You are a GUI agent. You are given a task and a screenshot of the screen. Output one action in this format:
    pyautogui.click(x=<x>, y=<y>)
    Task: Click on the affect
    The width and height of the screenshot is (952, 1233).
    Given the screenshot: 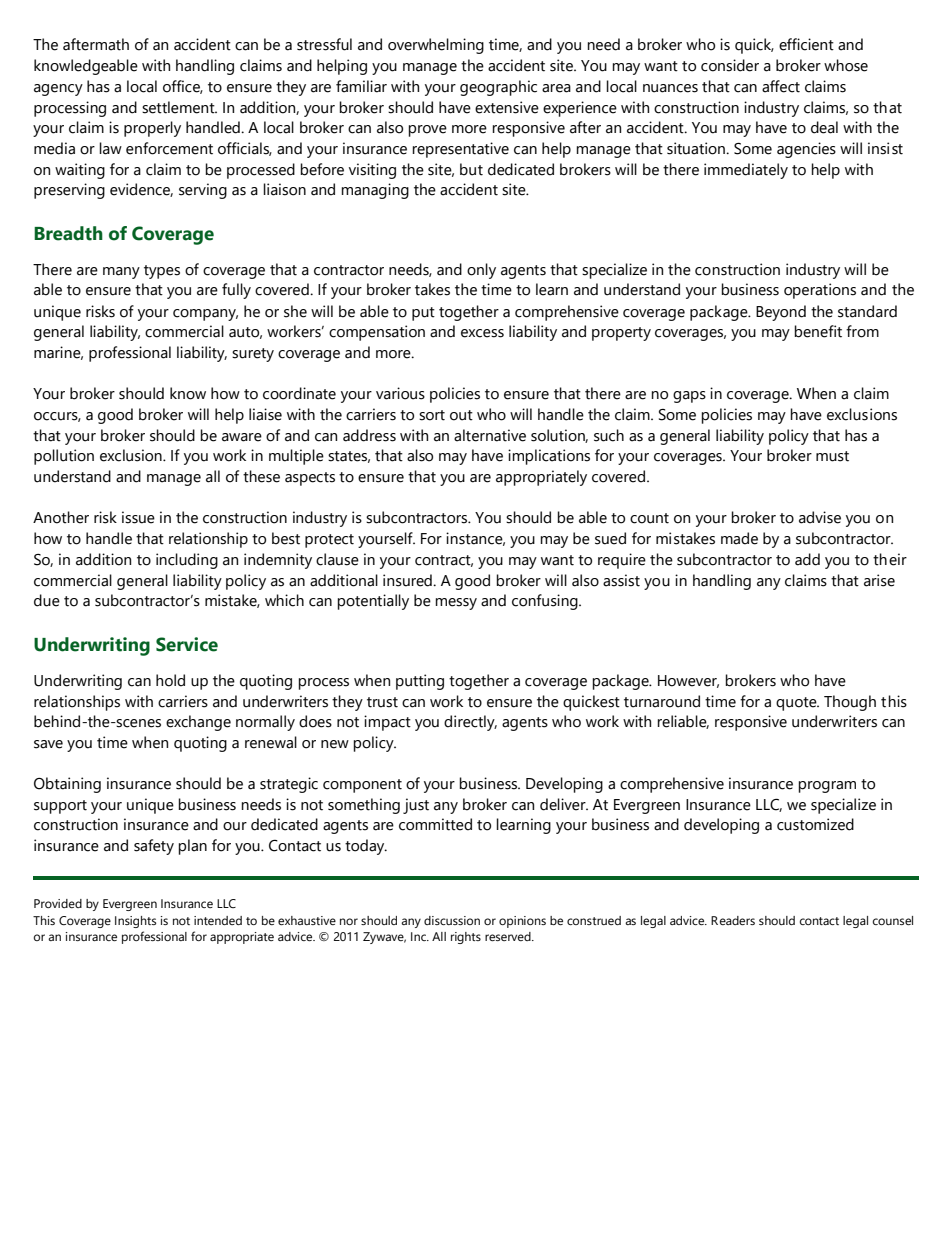 What is the action you would take?
    pyautogui.click(x=781, y=86)
